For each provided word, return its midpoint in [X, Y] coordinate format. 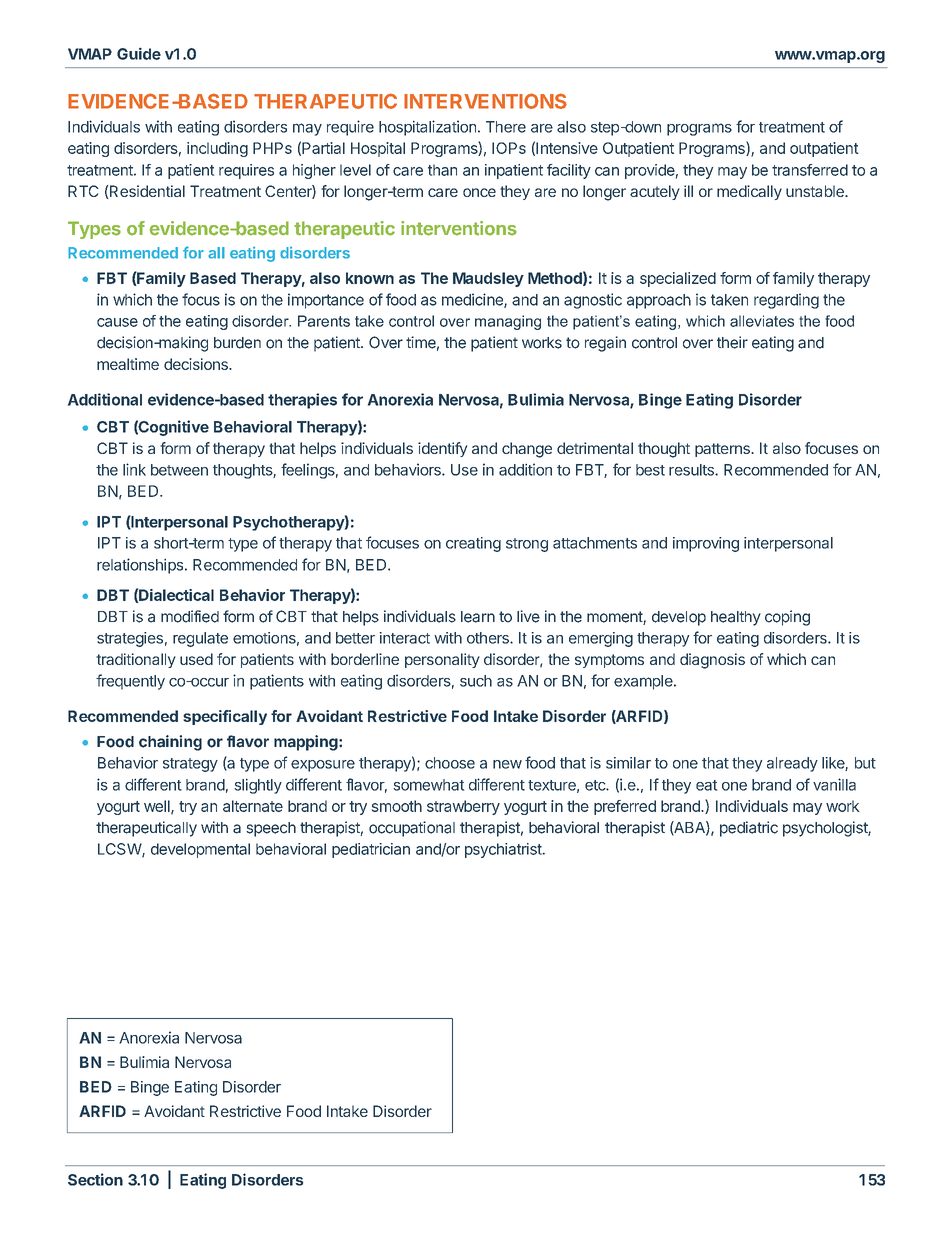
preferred [625, 807]
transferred [810, 170]
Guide [139, 53]
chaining [170, 743]
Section [95, 1179]
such [476, 681]
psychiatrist [504, 850]
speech [271, 829]
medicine [473, 300]
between [179, 470]
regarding [786, 301]
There [506, 127]
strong [527, 545]
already [792, 764]
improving [706, 544]
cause [117, 322]
